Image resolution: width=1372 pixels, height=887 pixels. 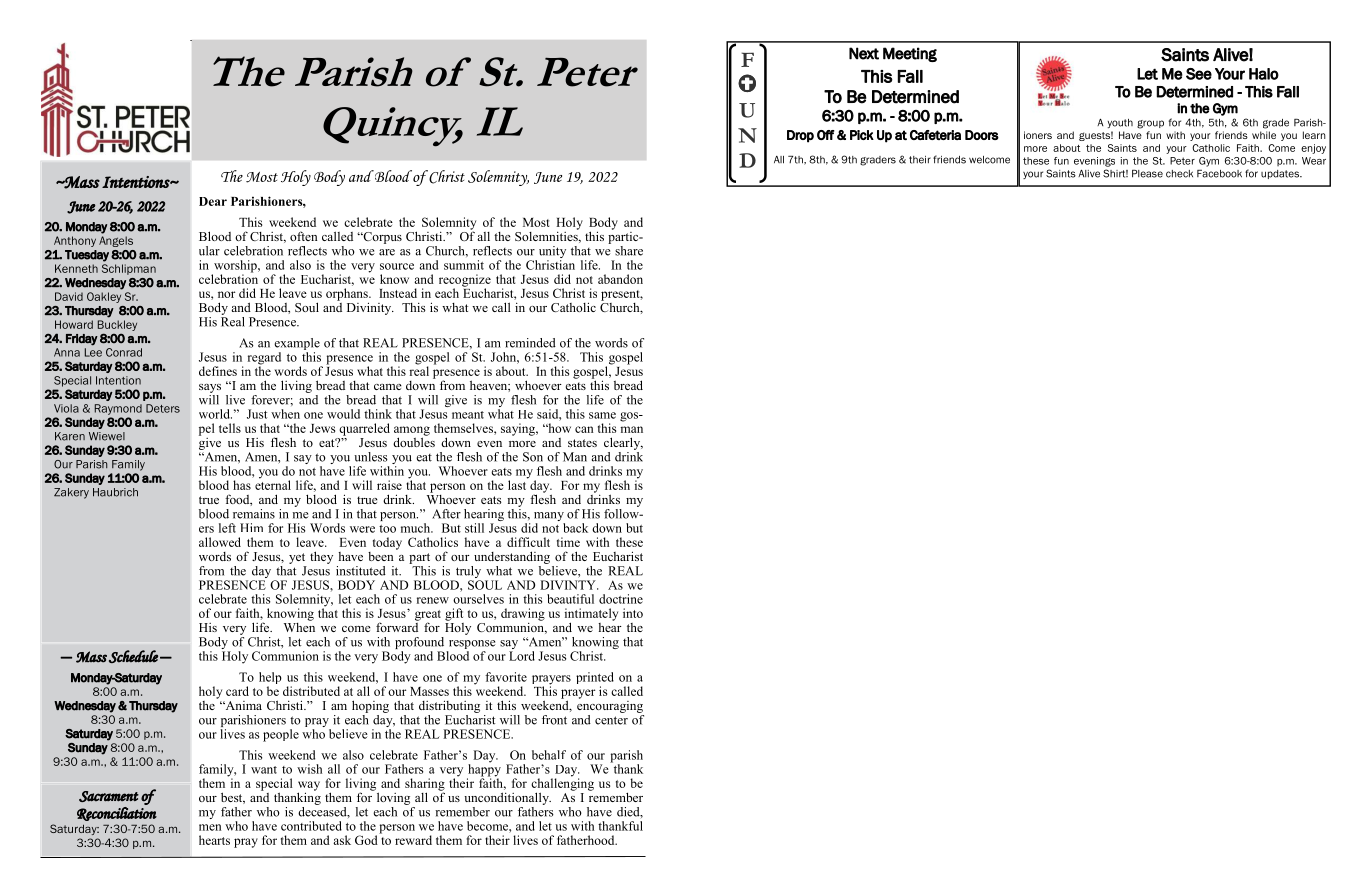 What do you see at coordinates (575, 528) in the screenshot?
I see `back` at bounding box center [575, 528].
